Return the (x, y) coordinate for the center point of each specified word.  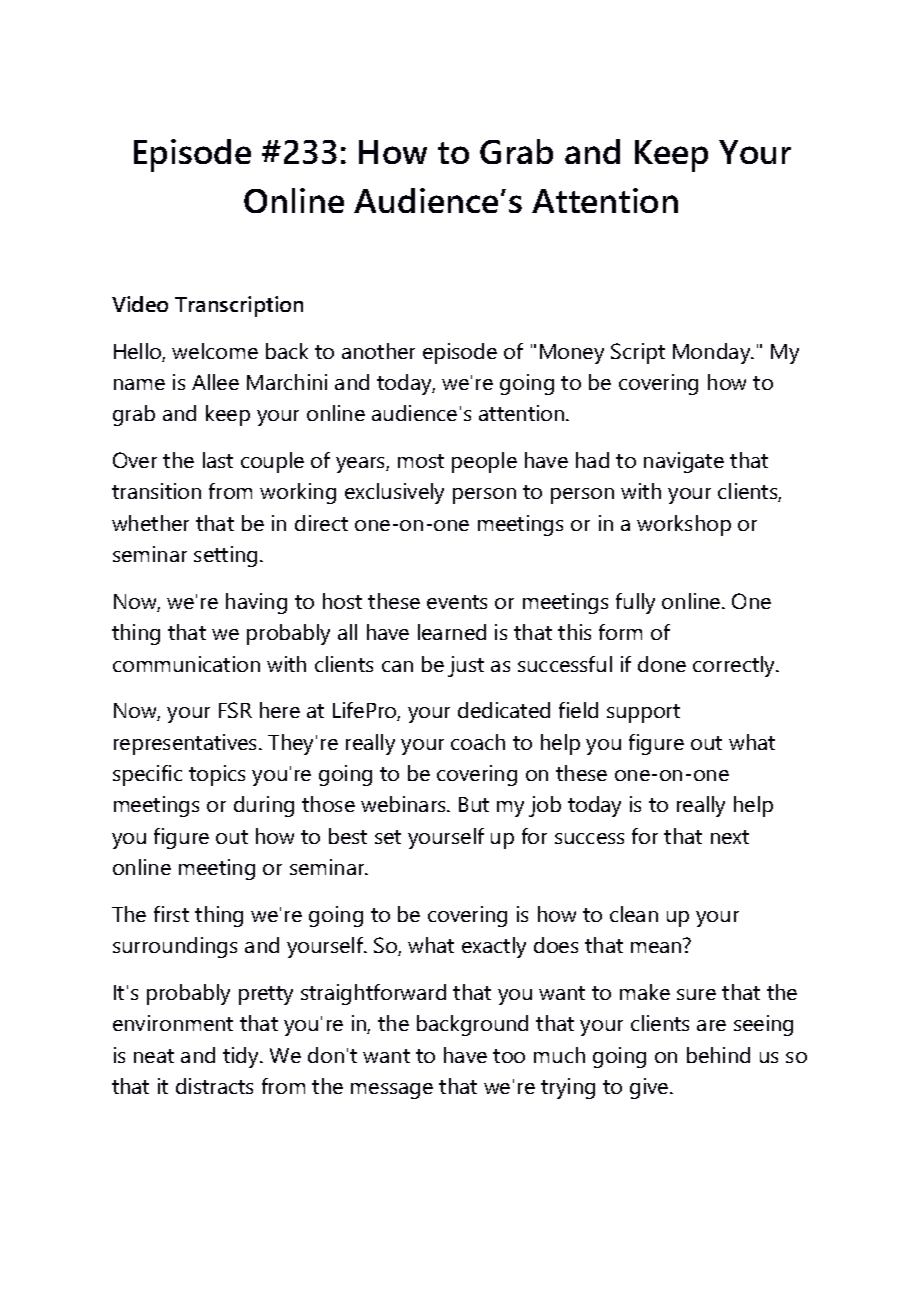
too (509, 1056)
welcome (215, 351)
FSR (235, 710)
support (643, 713)
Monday (713, 353)
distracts (214, 1086)
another (378, 351)
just (466, 666)
